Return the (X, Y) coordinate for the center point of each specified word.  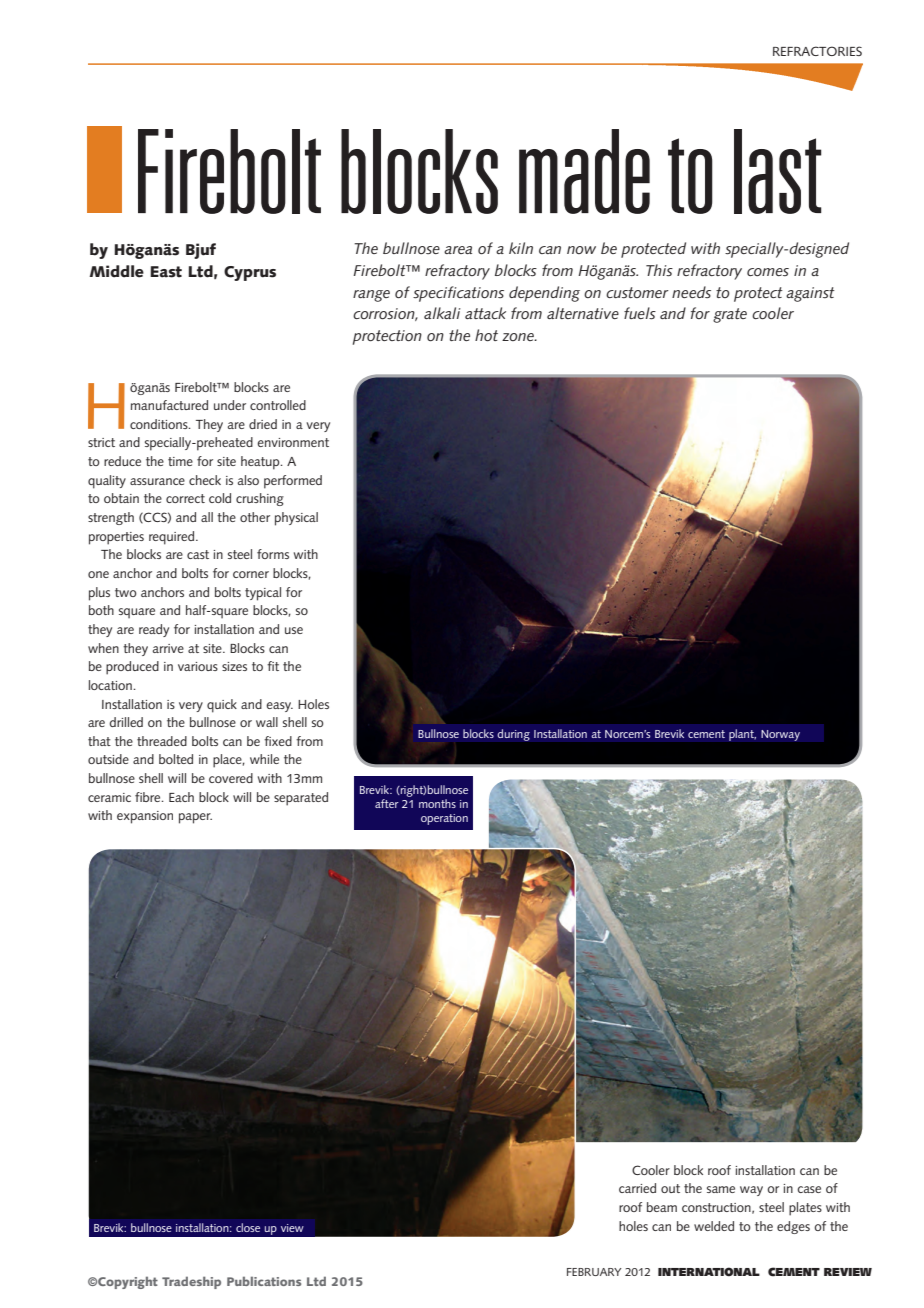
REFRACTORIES (817, 51)
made (584, 171)
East (166, 272)
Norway (780, 735)
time (180, 461)
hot (486, 335)
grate (730, 315)
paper (195, 818)
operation (444, 819)
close (248, 1227)
